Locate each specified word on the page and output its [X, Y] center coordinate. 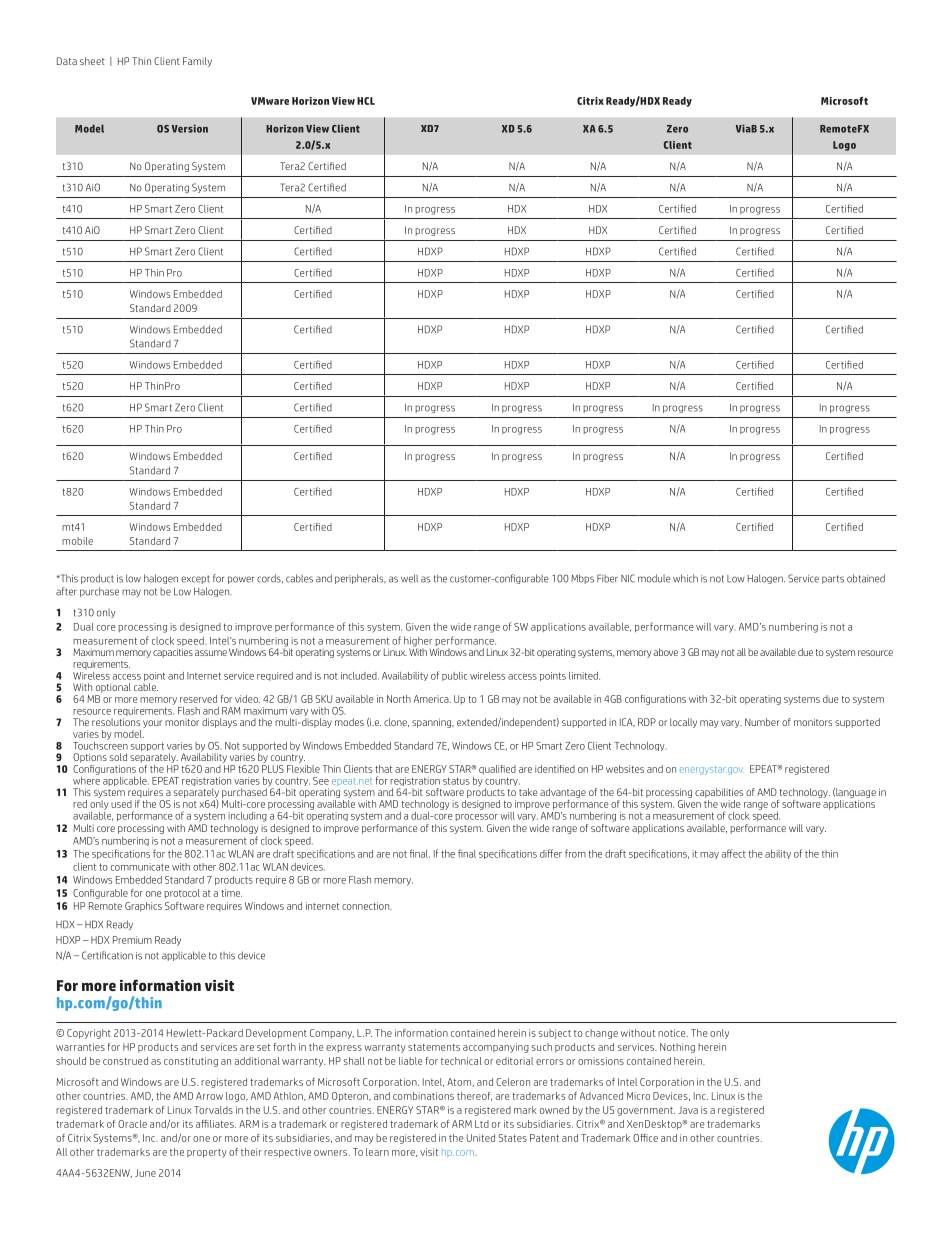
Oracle [132, 1124]
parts [833, 579]
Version [190, 128]
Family [197, 62]
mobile [77, 541]
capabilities [719, 793]
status [456, 781]
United [481, 1138]
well [409, 578]
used [121, 804]
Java [688, 1110]
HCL [366, 101]
